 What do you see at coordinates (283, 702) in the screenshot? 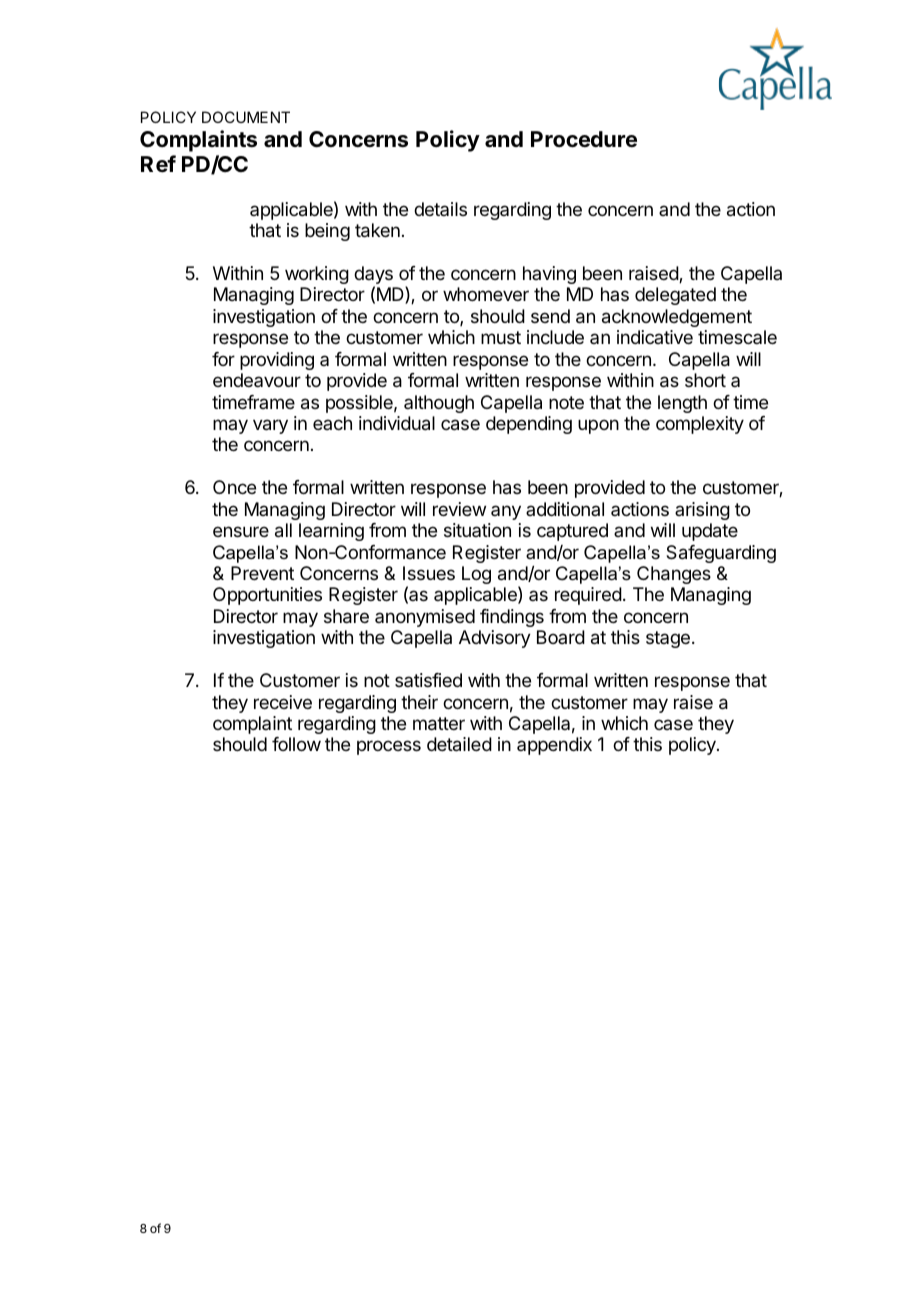
I see `receive` at bounding box center [283, 702].
